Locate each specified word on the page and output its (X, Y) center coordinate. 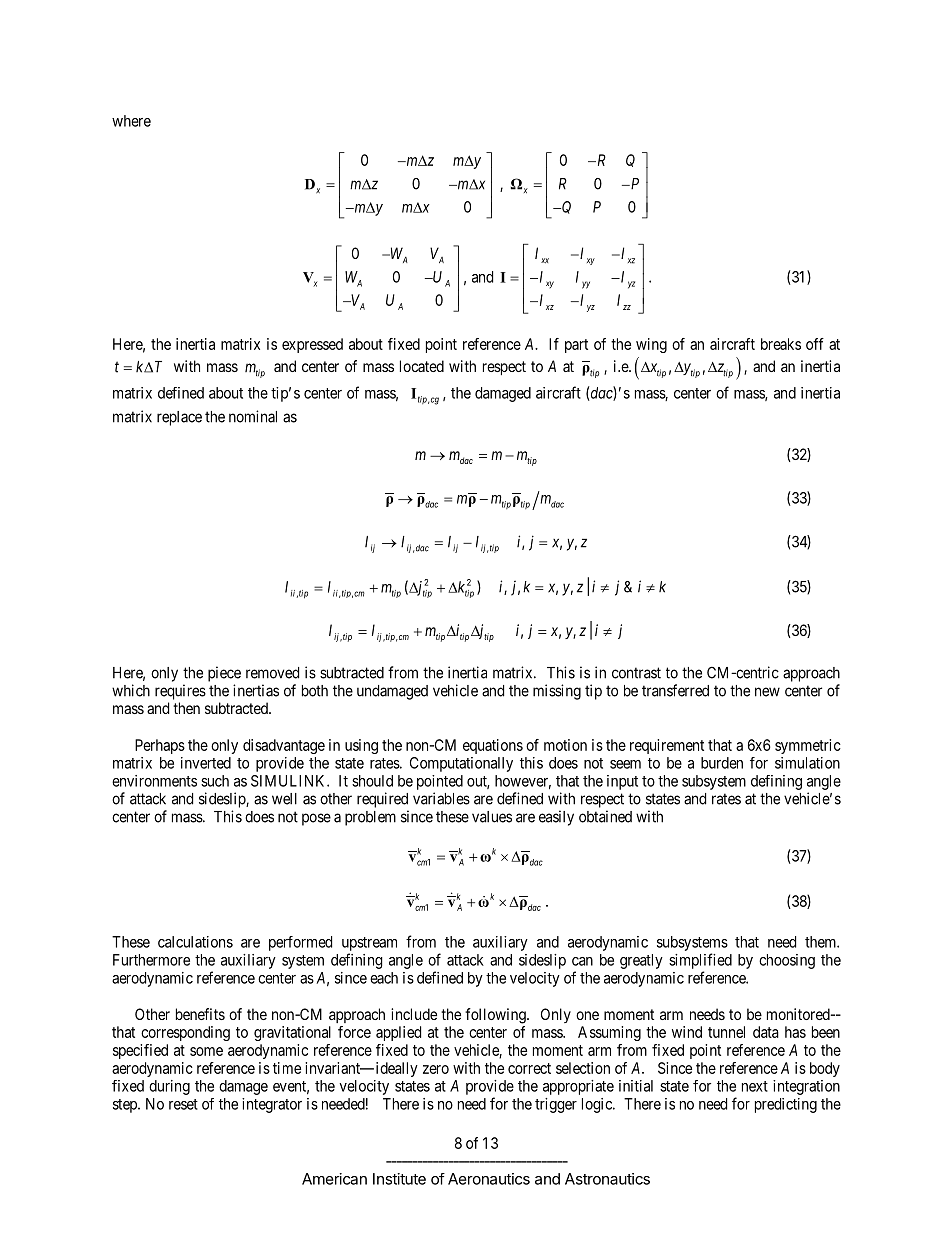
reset (183, 1104)
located (422, 366)
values (492, 817)
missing (557, 692)
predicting (786, 1105)
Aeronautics (489, 1179)
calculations (195, 942)
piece (224, 674)
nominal (253, 416)
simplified (700, 961)
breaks (781, 344)
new (767, 692)
